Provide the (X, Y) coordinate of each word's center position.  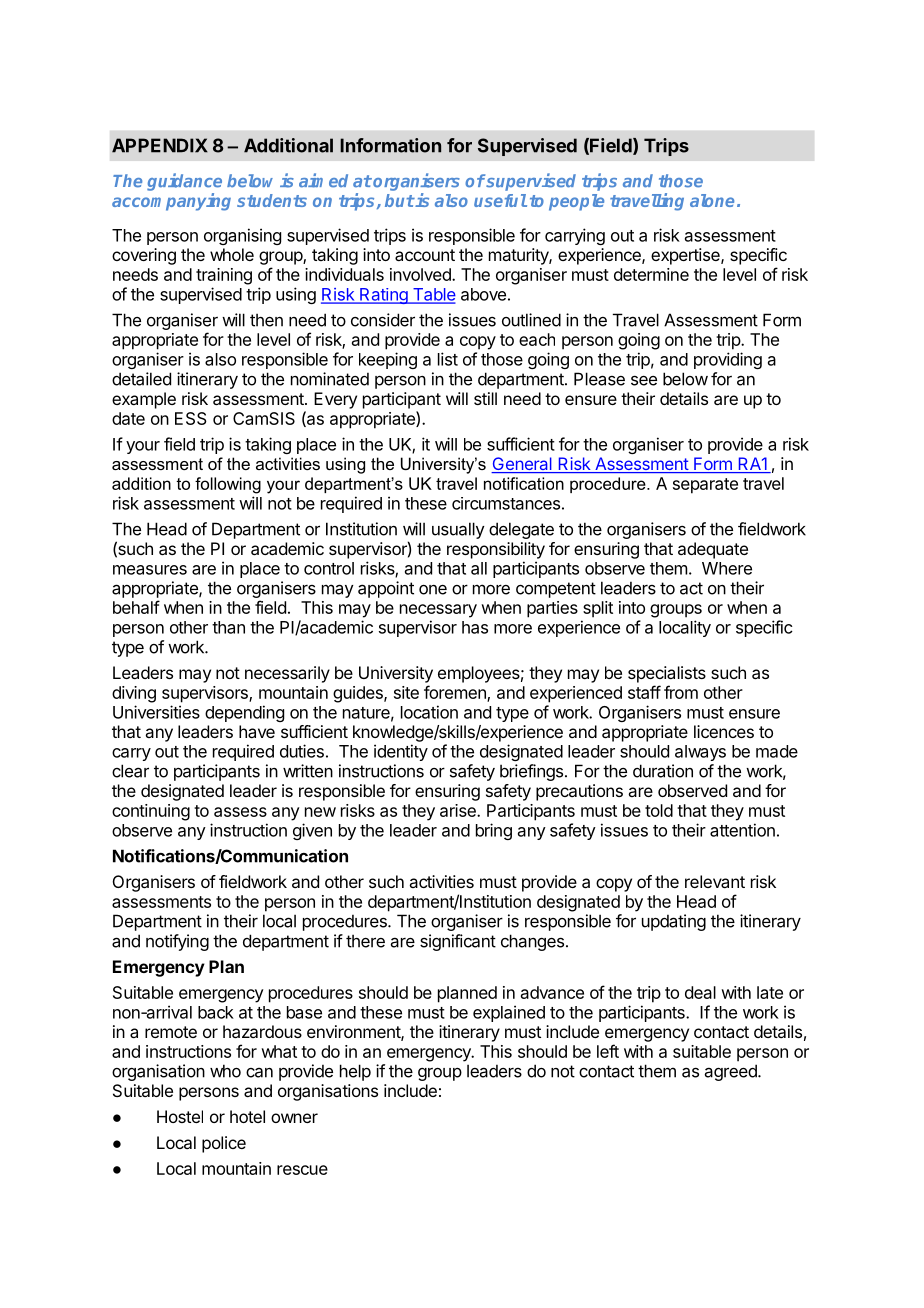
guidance (184, 182)
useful (500, 200)
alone (712, 200)
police (224, 1144)
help (355, 1072)
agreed (732, 1072)
